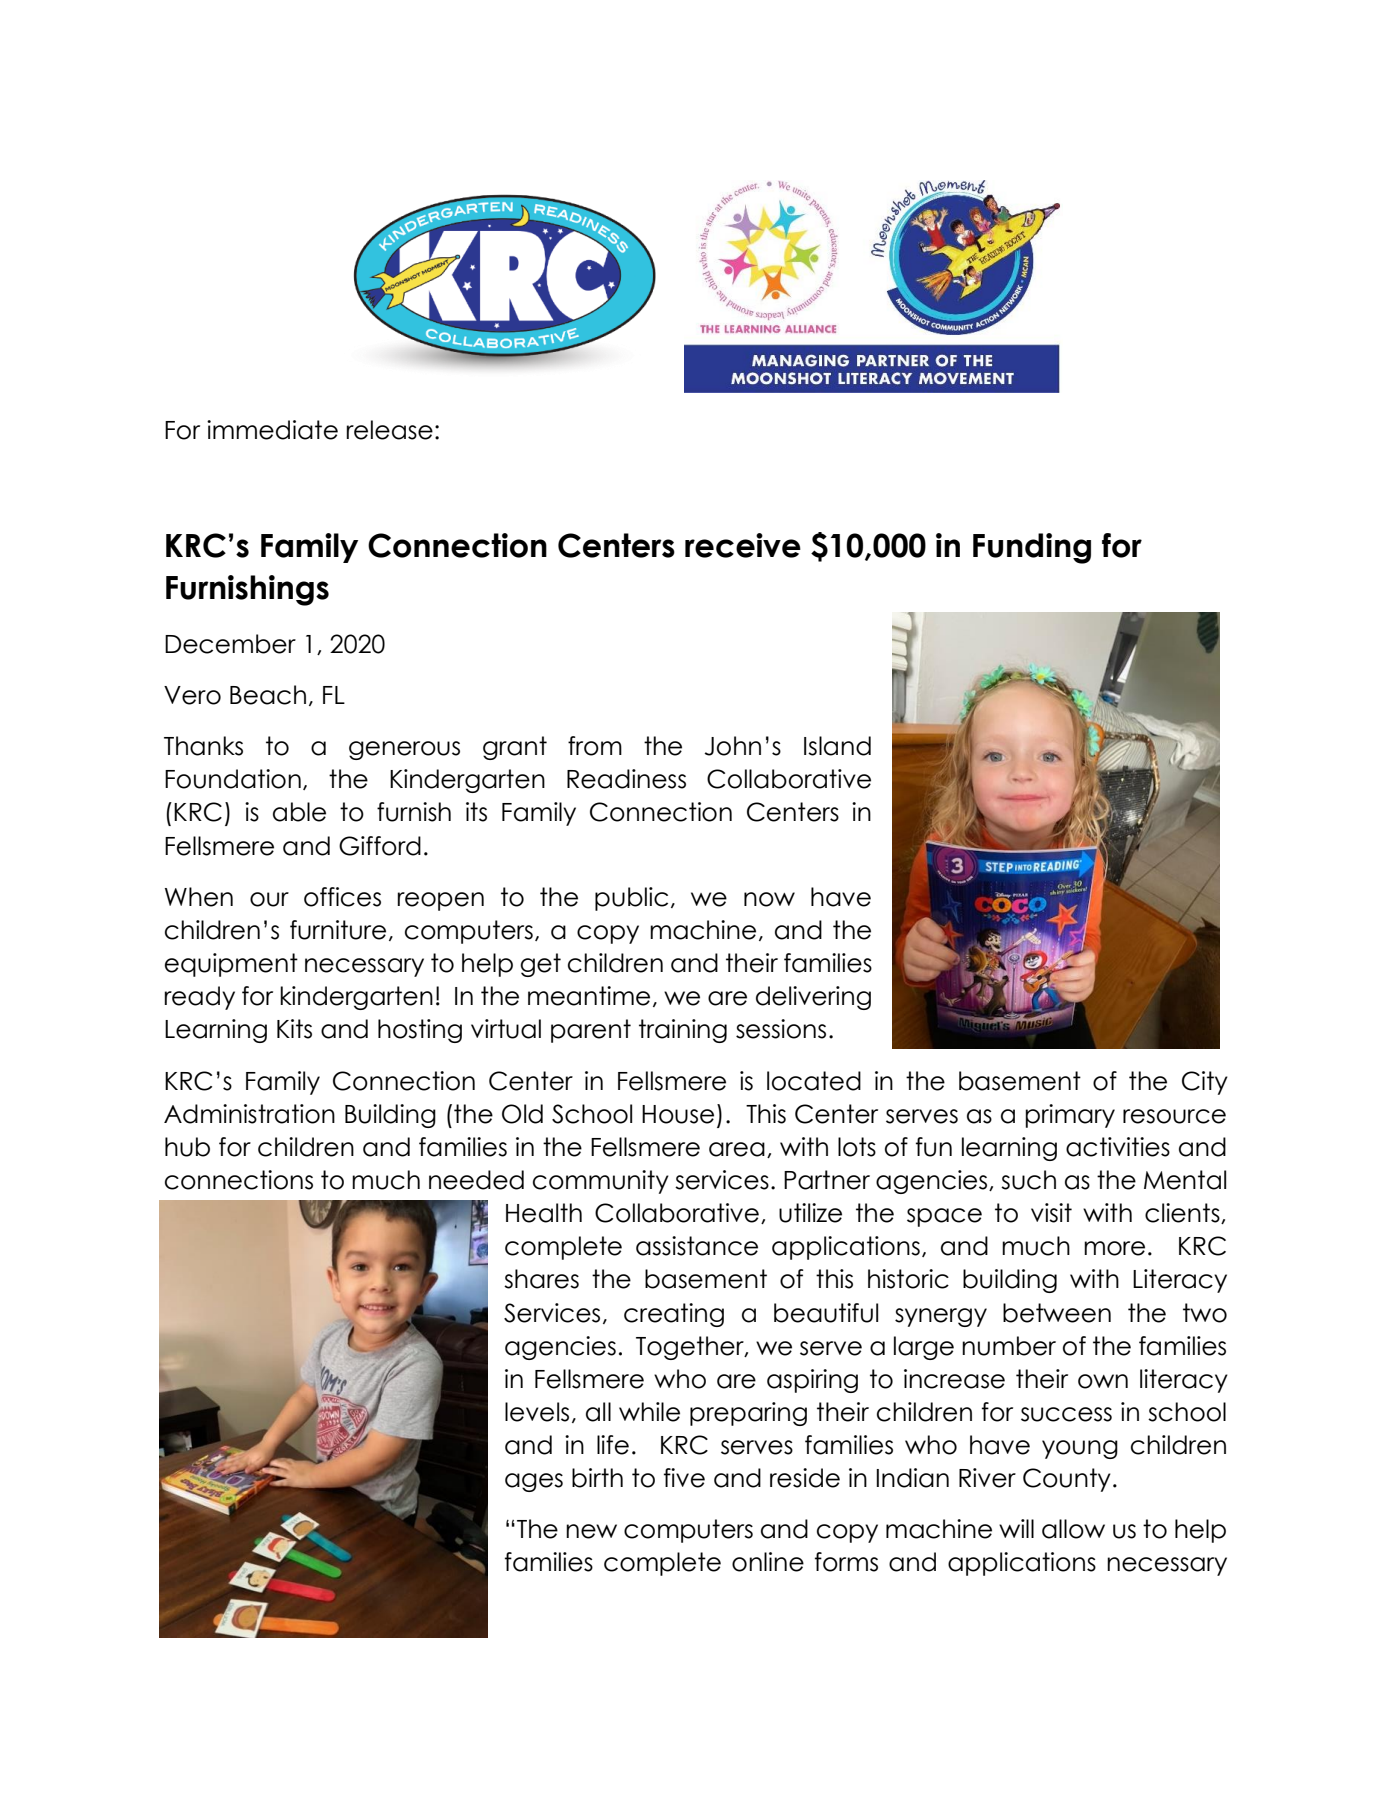  I want to click on immediate, so click(272, 430).
